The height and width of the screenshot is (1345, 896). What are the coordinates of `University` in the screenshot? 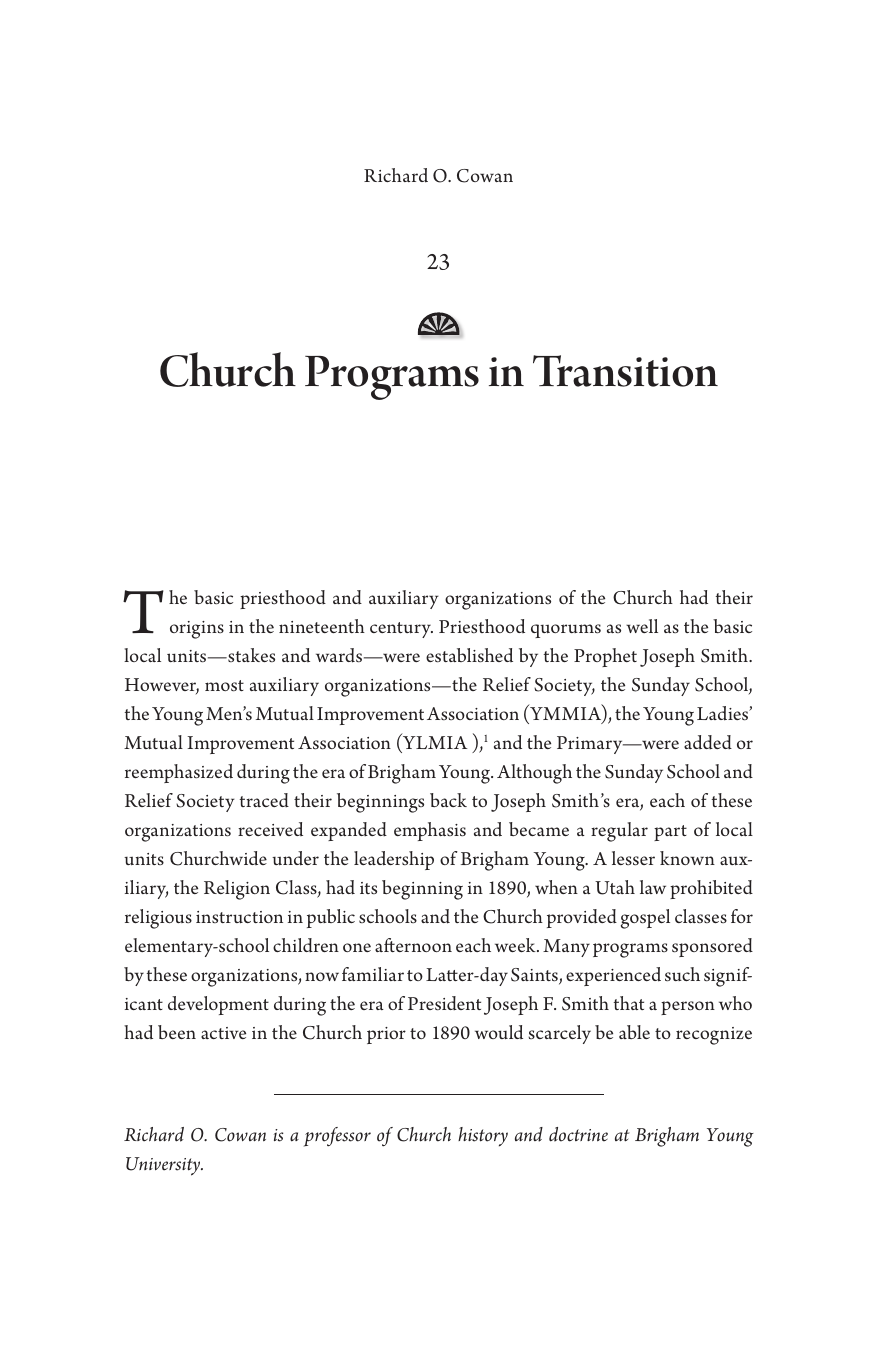 It's located at (164, 1166).
